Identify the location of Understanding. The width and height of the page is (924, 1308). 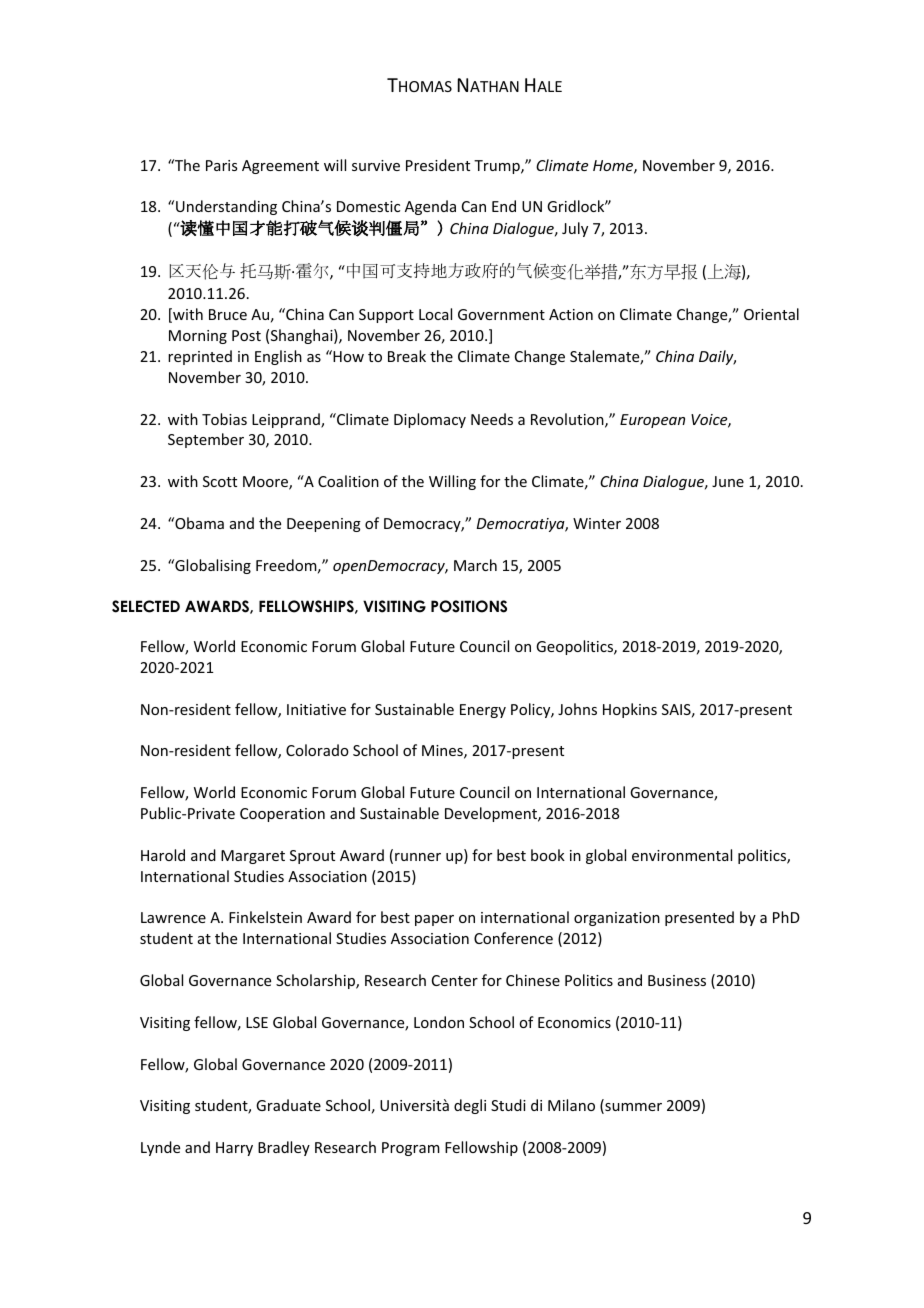
(226, 207).
